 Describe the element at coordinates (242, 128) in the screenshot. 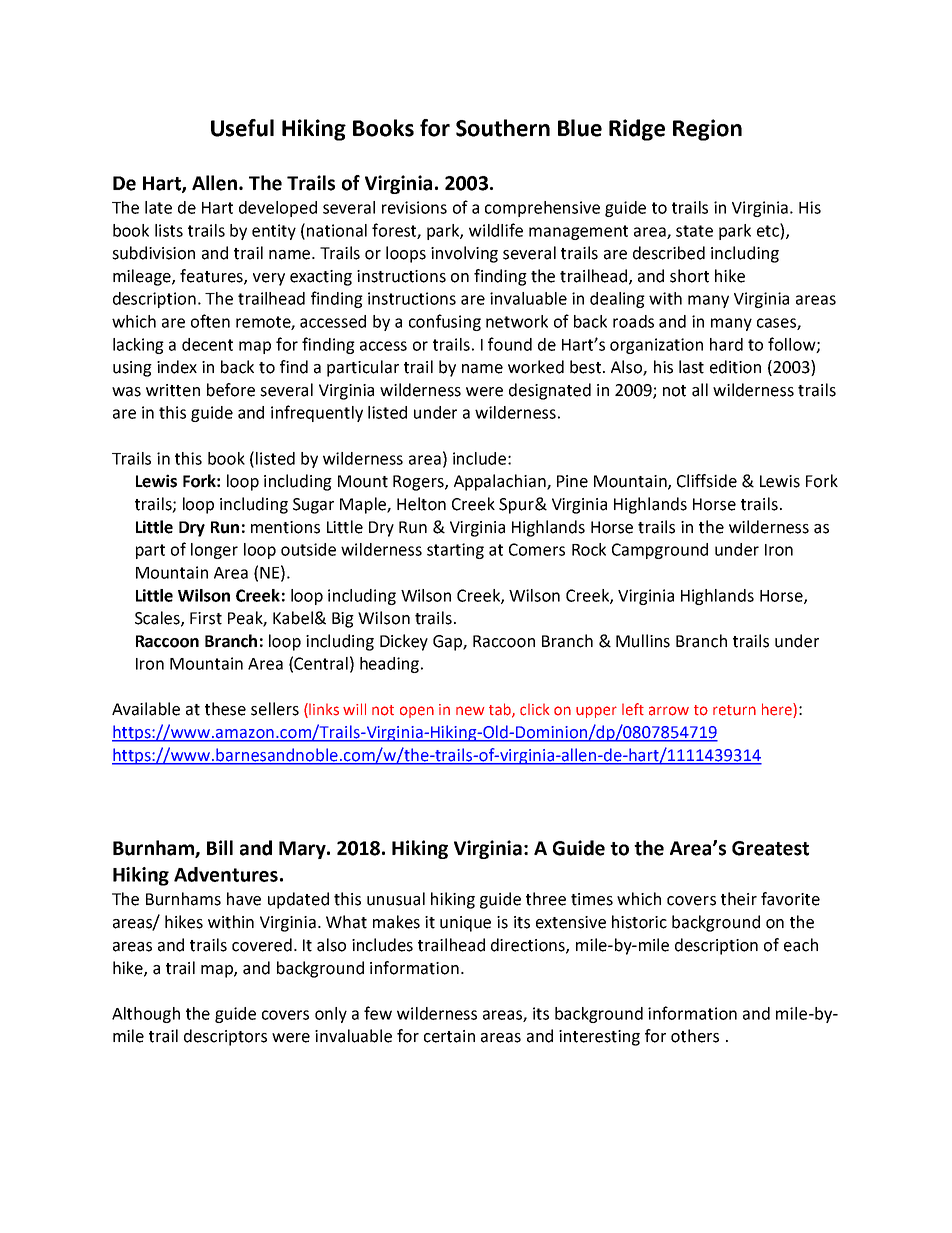

I see `Useful` at that location.
